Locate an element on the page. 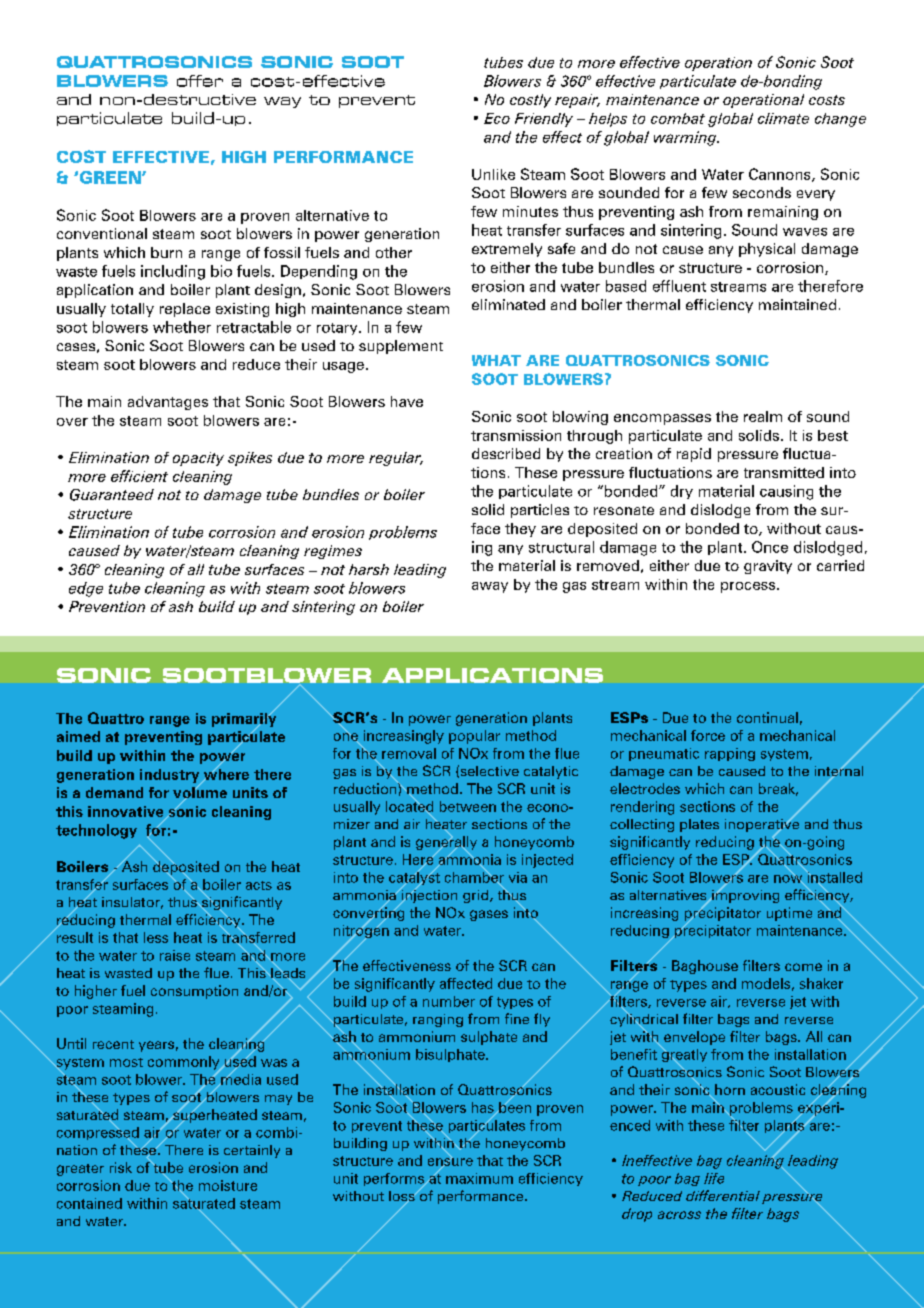 This image has width=924, height=1308. innovative is located at coordinates (127, 813).
